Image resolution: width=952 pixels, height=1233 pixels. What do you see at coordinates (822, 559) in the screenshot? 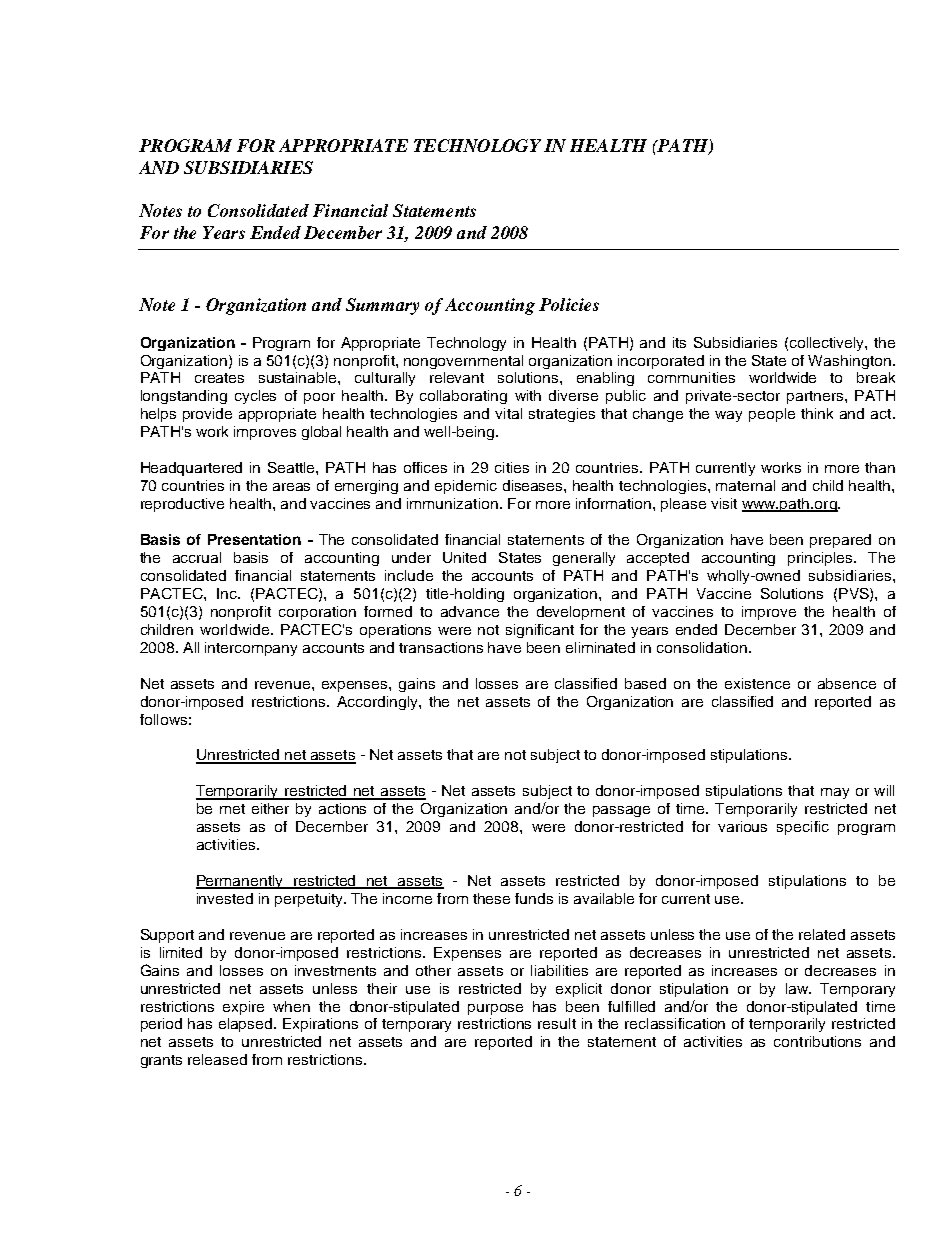
I see `principles` at bounding box center [822, 559].
